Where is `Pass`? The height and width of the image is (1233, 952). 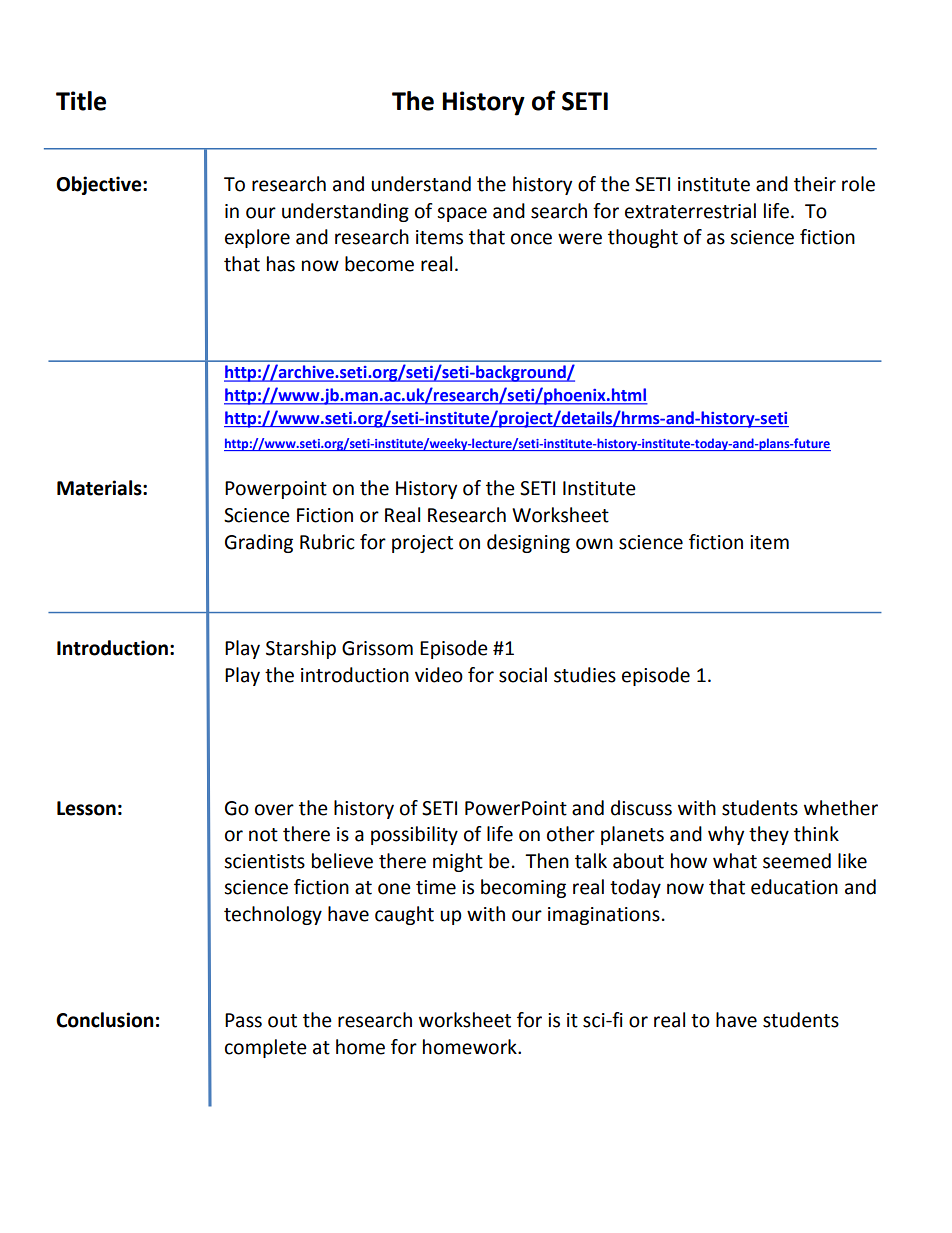 Pass is located at coordinates (243, 1020).
